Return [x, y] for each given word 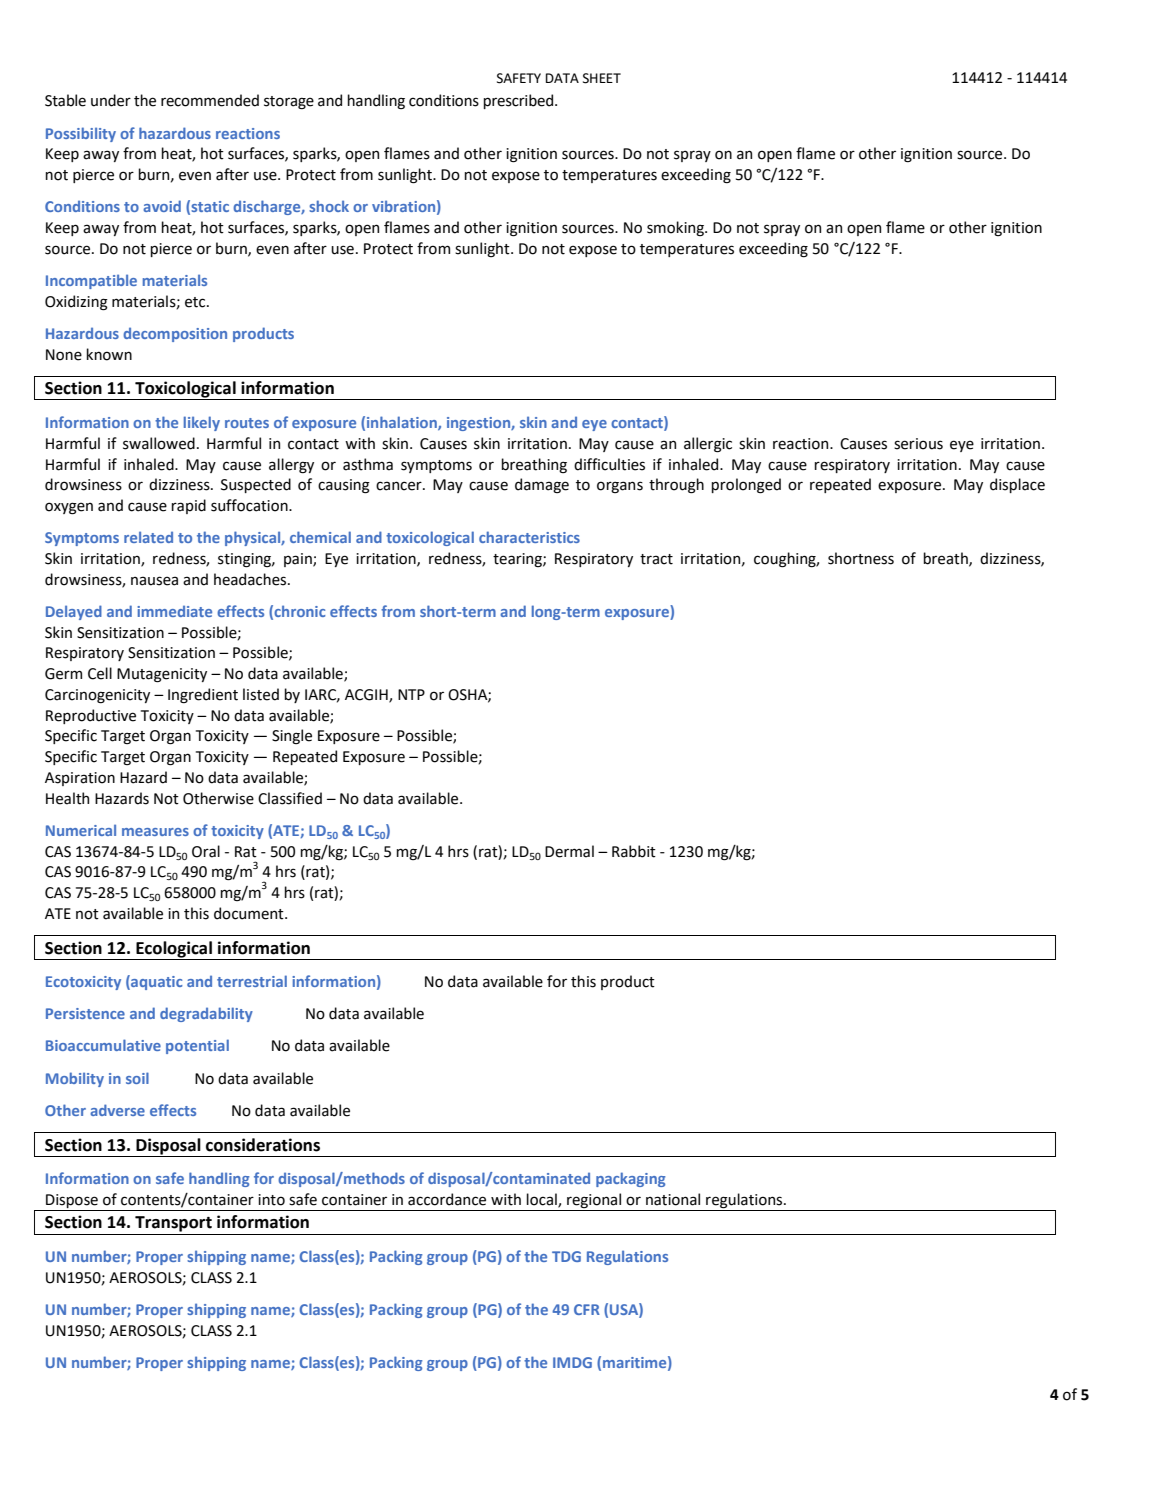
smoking [676, 228]
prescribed [519, 101]
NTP [411, 694]
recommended [210, 100]
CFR [587, 1309]
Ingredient [203, 695]
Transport [173, 1224]
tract [656, 559]
